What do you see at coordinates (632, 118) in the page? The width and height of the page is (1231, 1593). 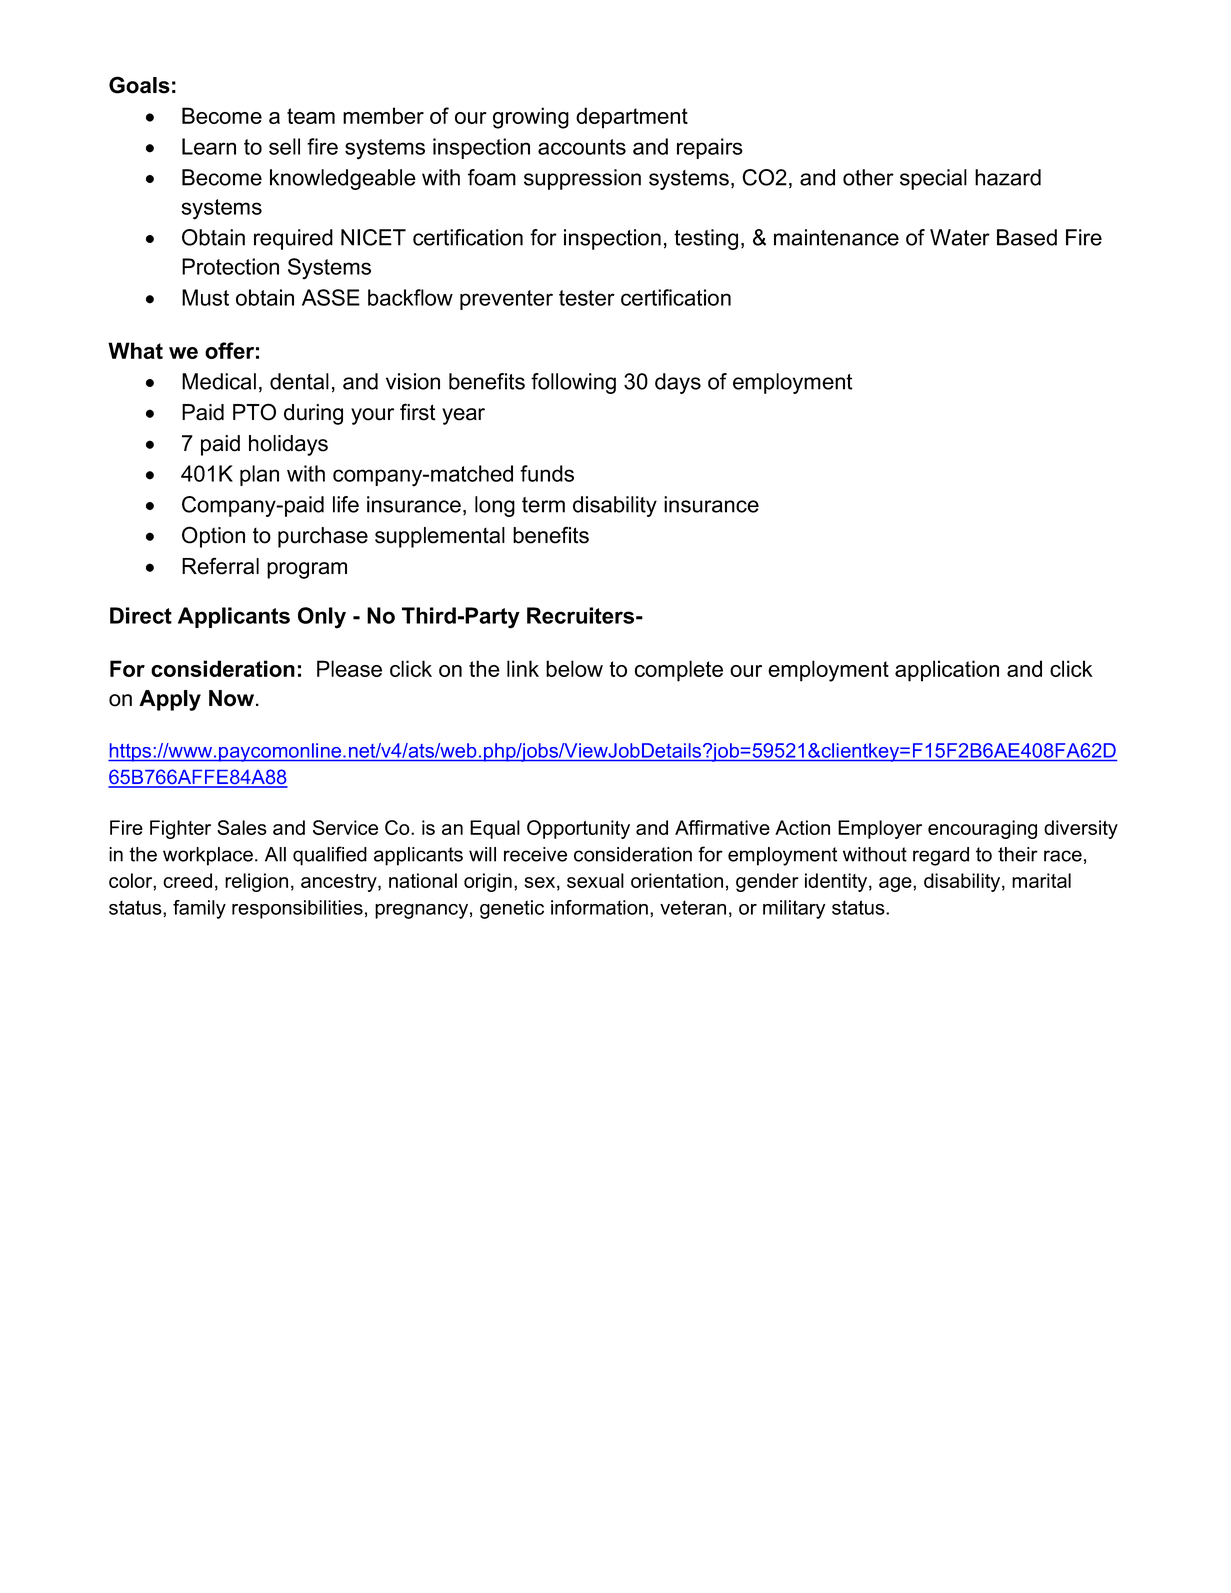 I see `department` at bounding box center [632, 118].
